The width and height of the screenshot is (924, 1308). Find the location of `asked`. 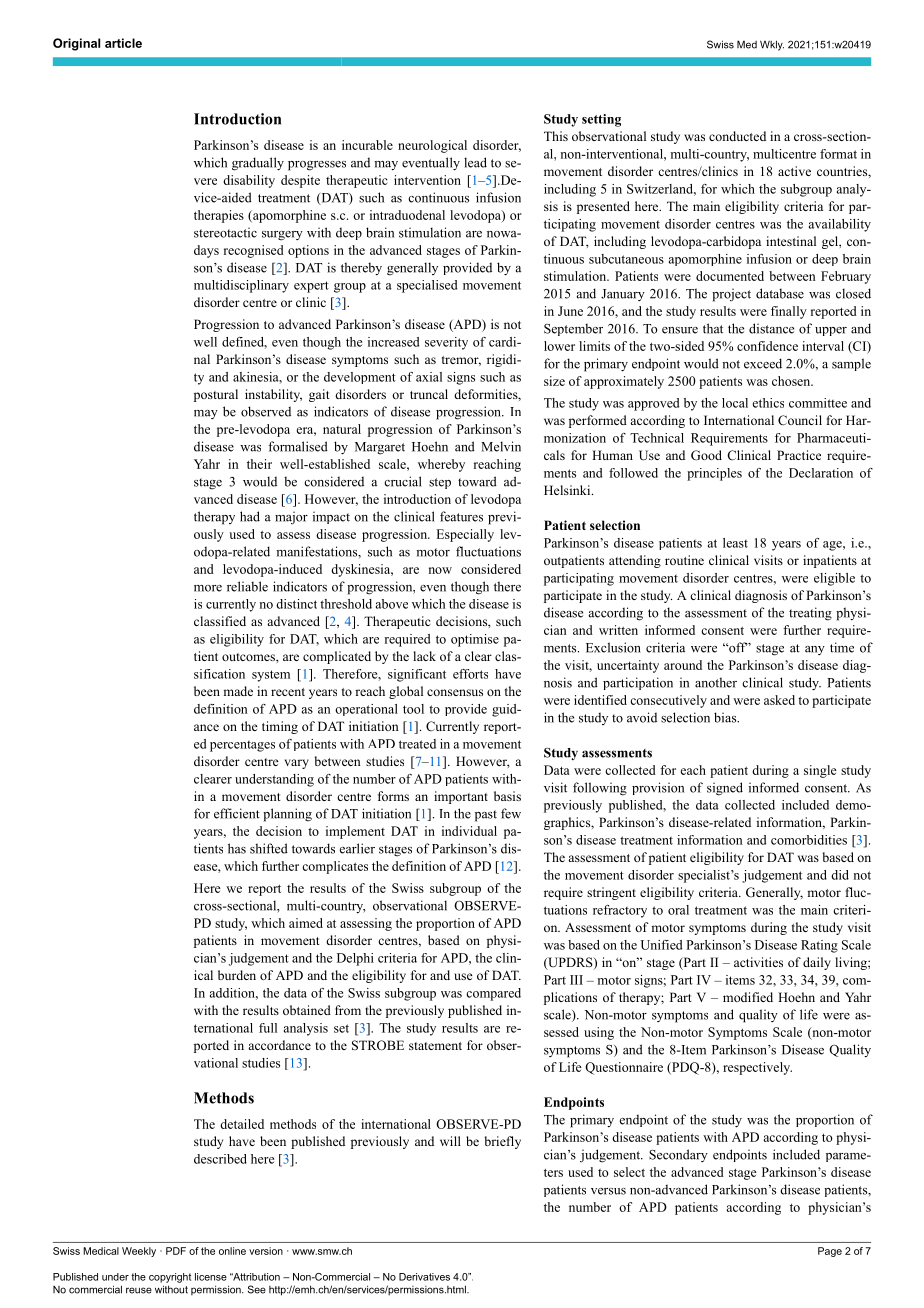

asked is located at coordinates (779, 700).
